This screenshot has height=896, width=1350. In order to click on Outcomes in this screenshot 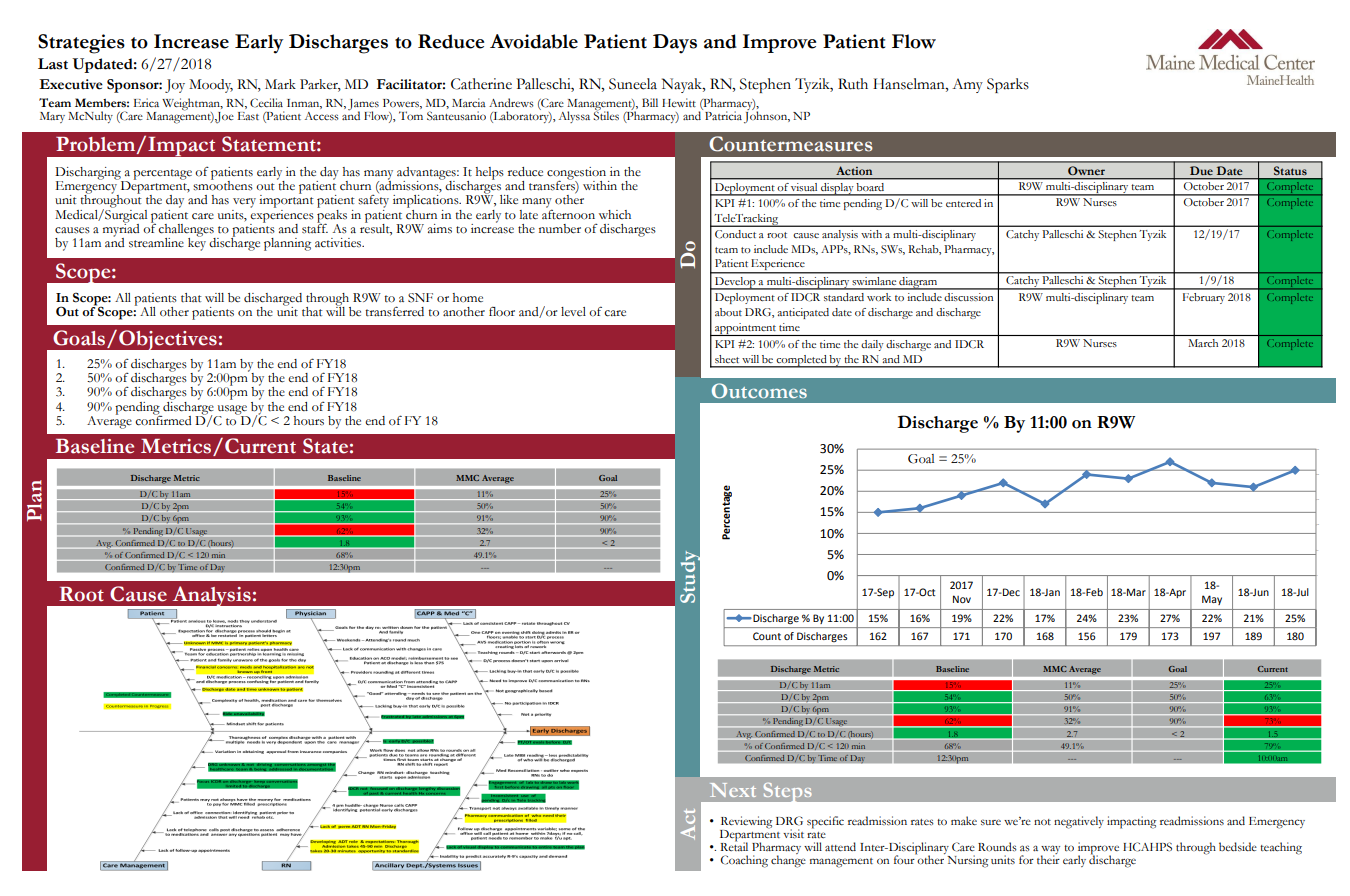, I will do `click(759, 390)`.
